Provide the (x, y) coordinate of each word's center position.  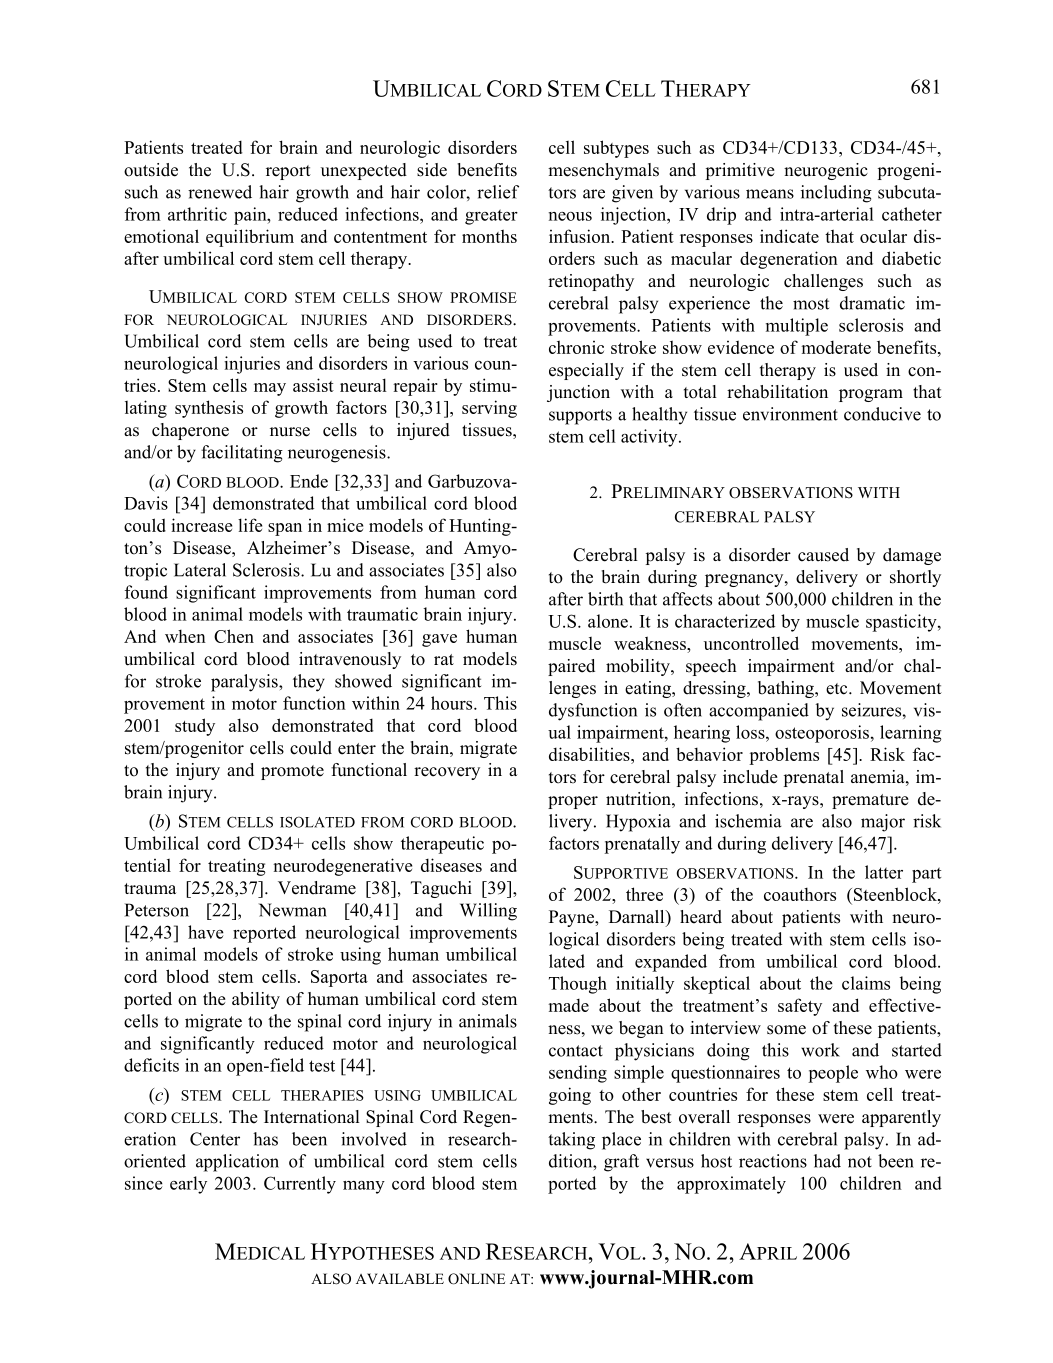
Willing (488, 912)
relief (498, 192)
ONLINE (476, 1279)
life (250, 525)
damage (912, 556)
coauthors (800, 894)
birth (605, 599)
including (836, 194)
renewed (220, 192)
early (188, 1185)
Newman (293, 910)
